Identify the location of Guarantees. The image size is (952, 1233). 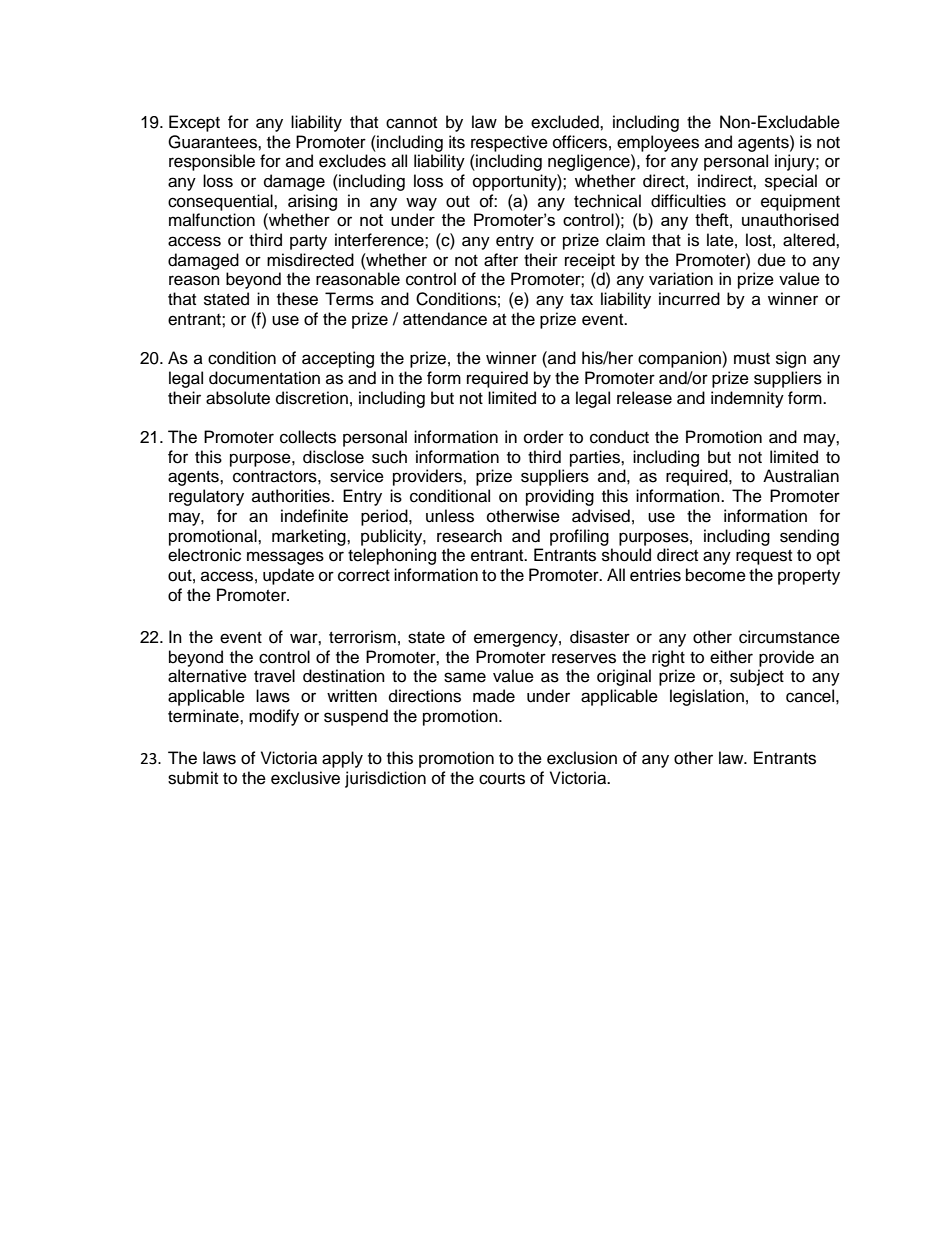
(213, 142).
